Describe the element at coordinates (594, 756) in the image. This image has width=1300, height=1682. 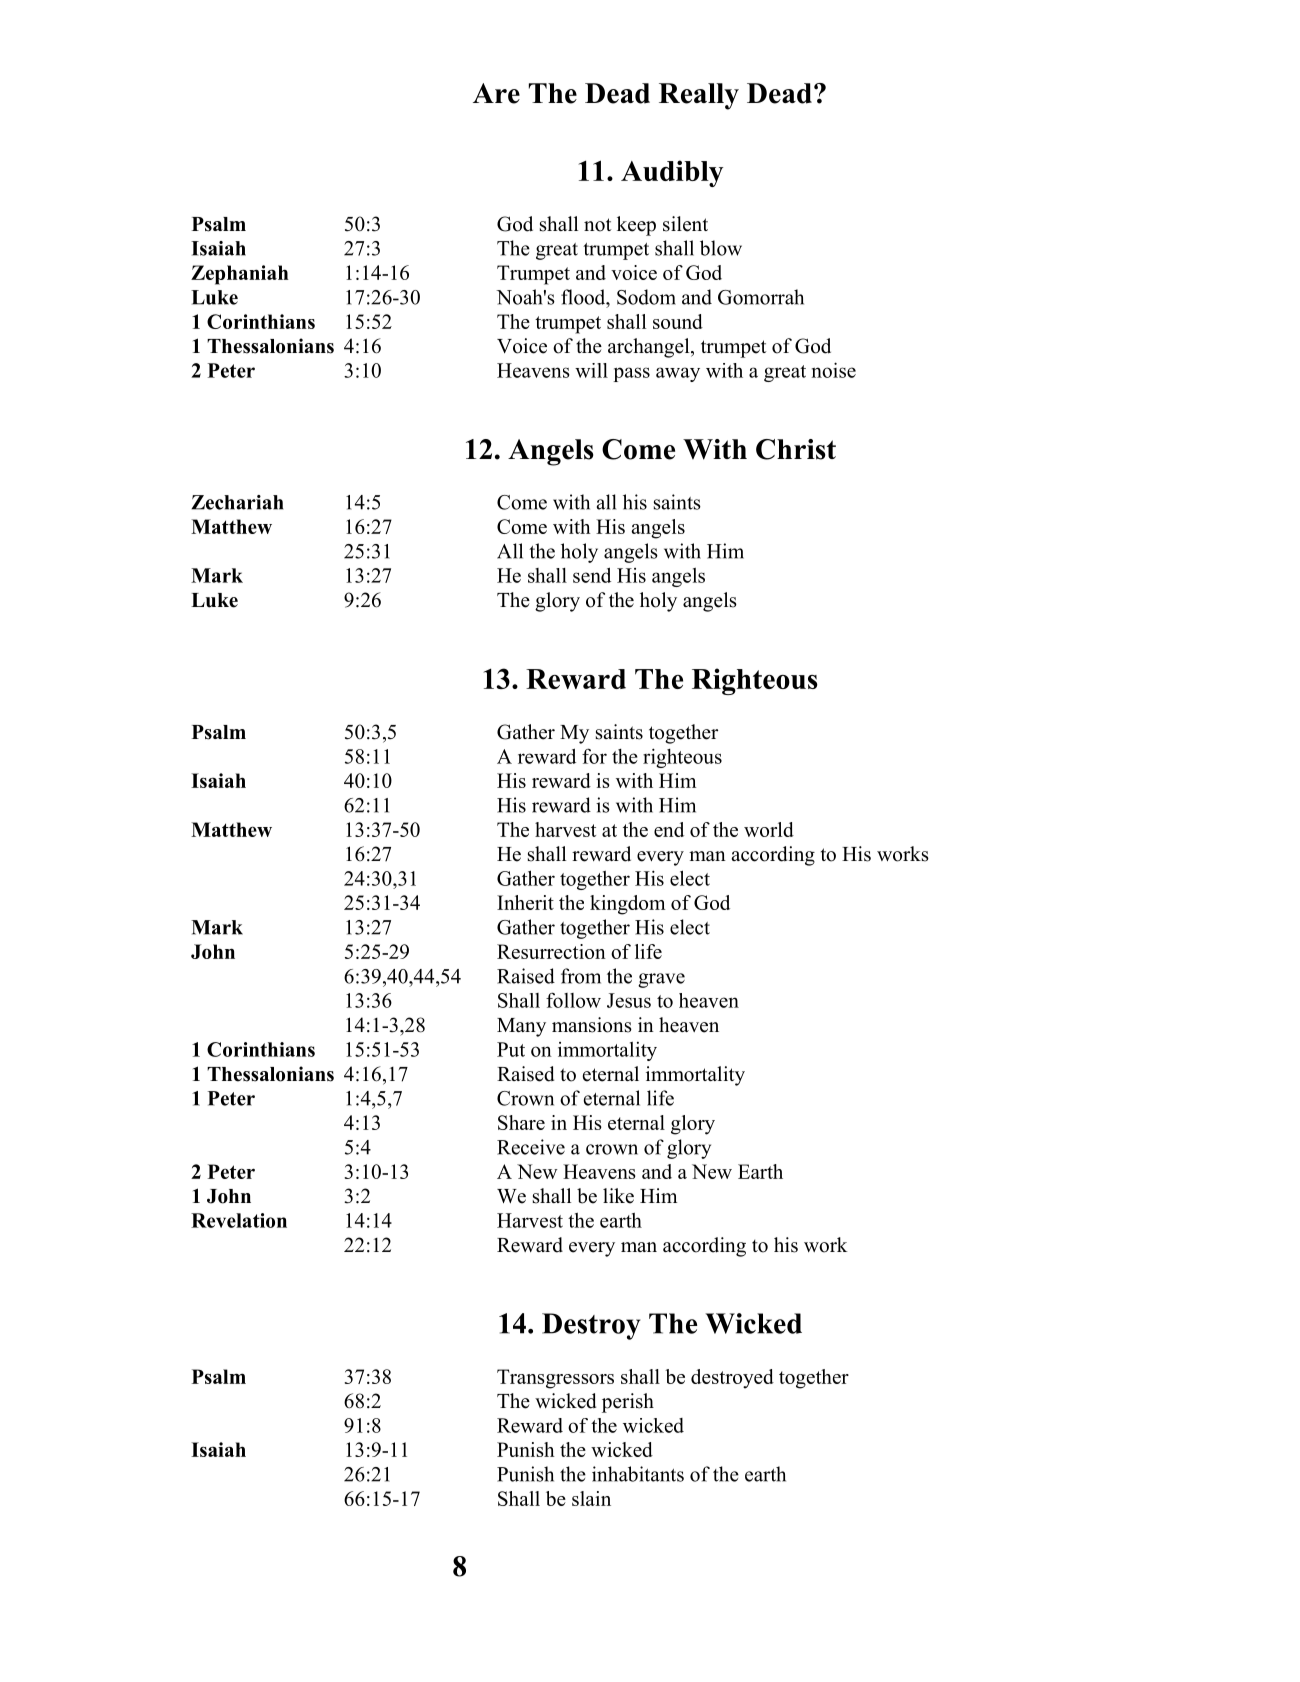
I see `for` at that location.
